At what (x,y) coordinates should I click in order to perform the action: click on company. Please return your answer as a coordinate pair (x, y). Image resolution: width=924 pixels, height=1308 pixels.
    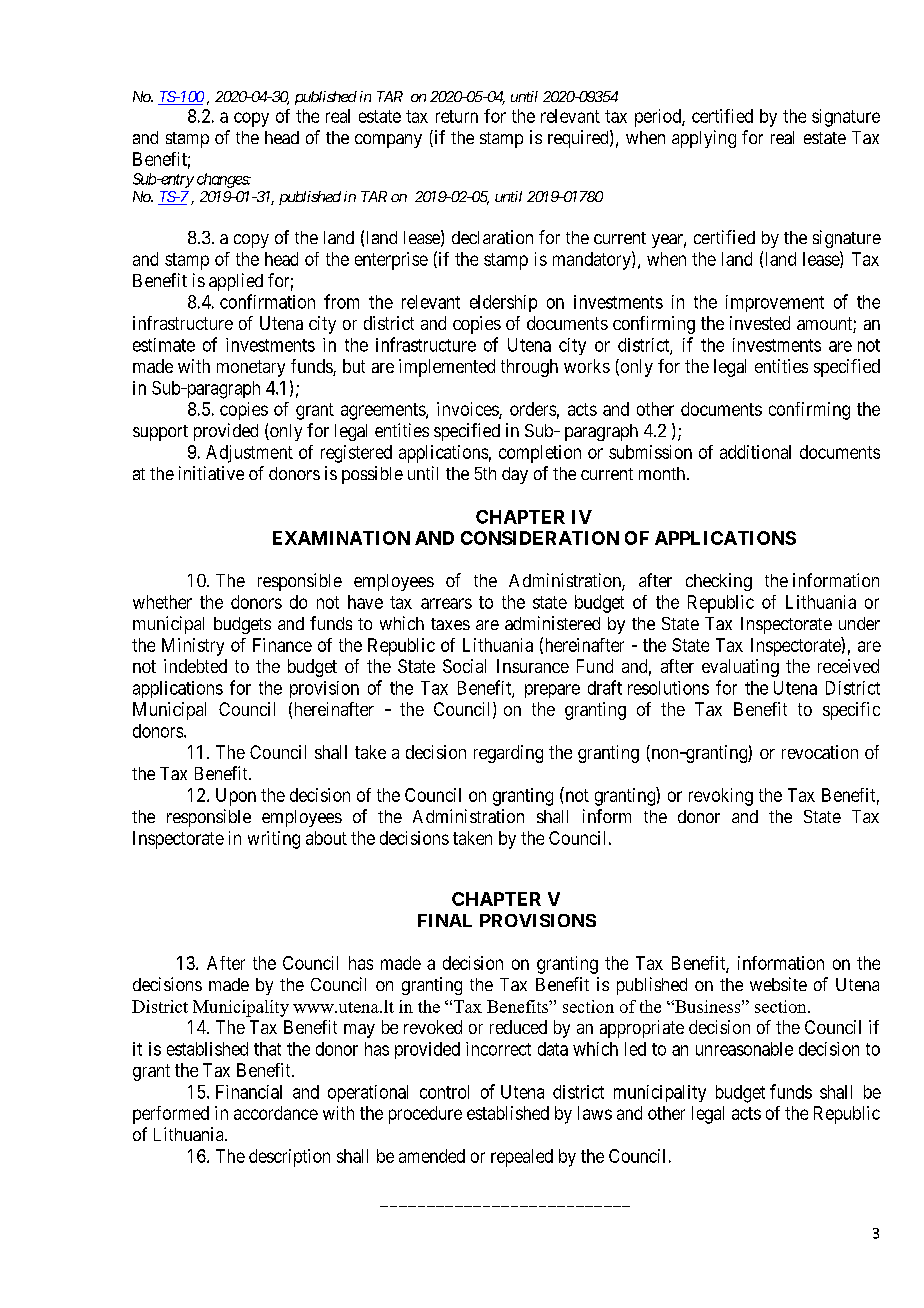
    Looking at the image, I should click on (388, 141).
